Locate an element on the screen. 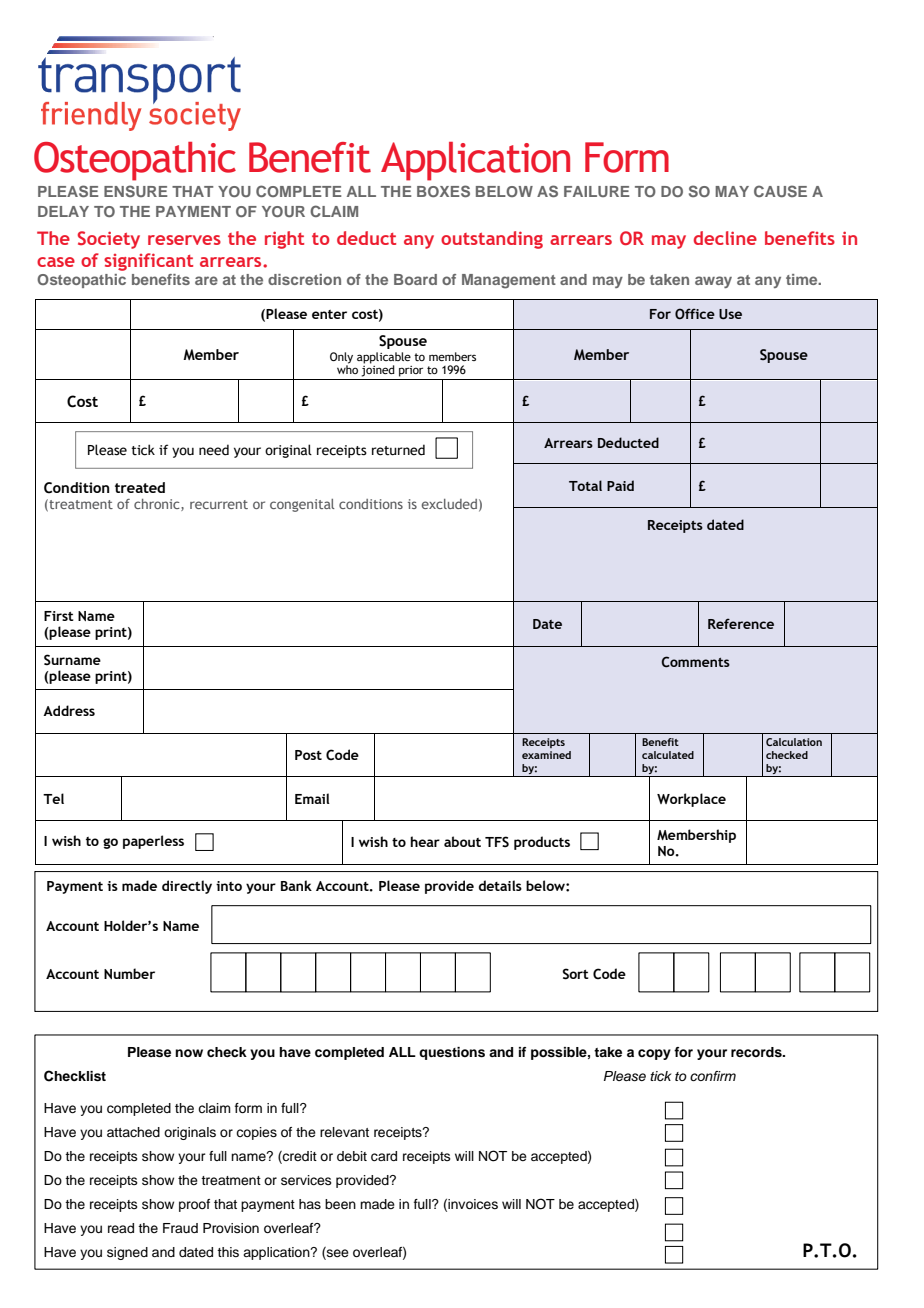 Image resolution: width=924 pixels, height=1308 pixels. excluded is located at coordinates (449, 504).
